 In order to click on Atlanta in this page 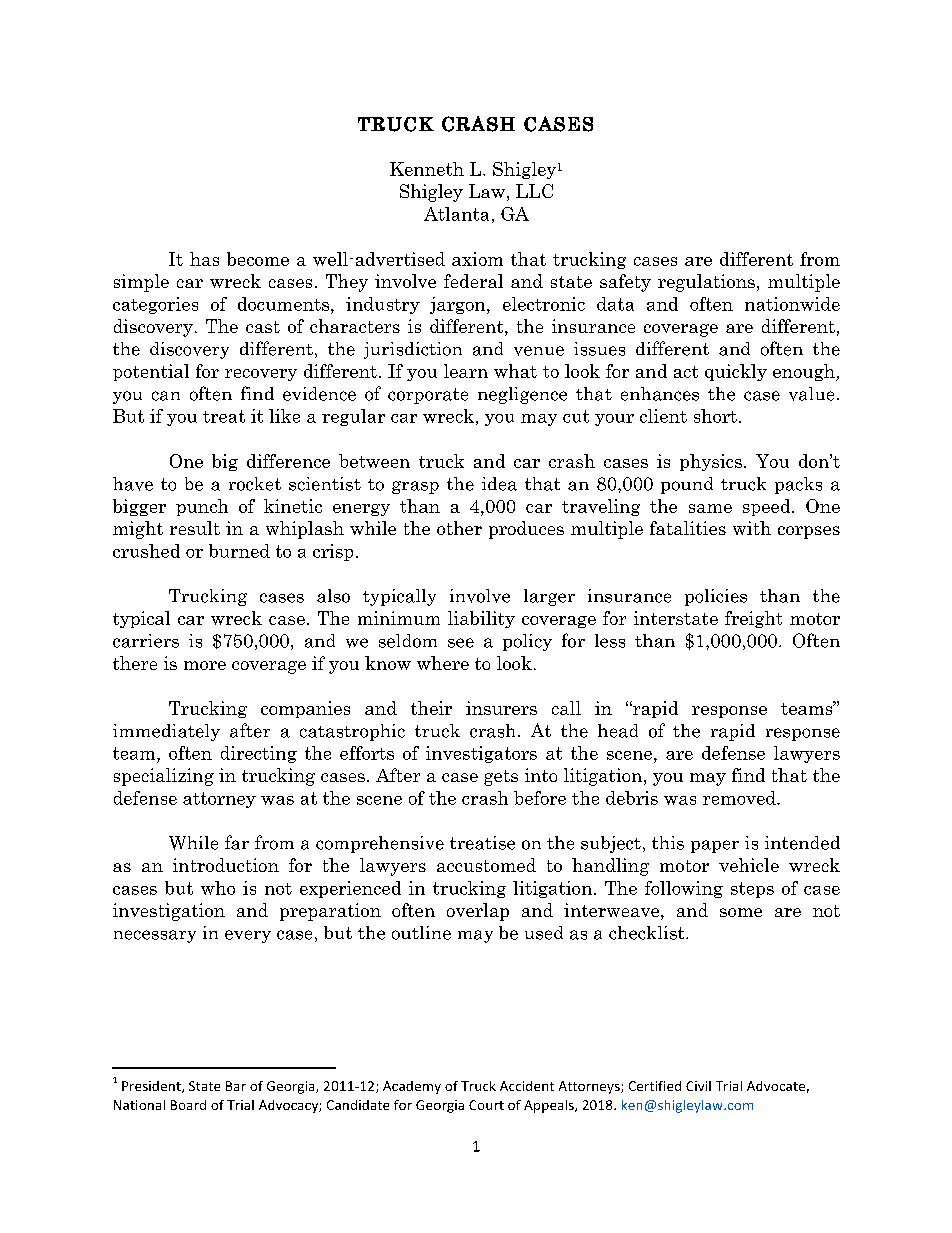, I will do `click(456, 214)`.
